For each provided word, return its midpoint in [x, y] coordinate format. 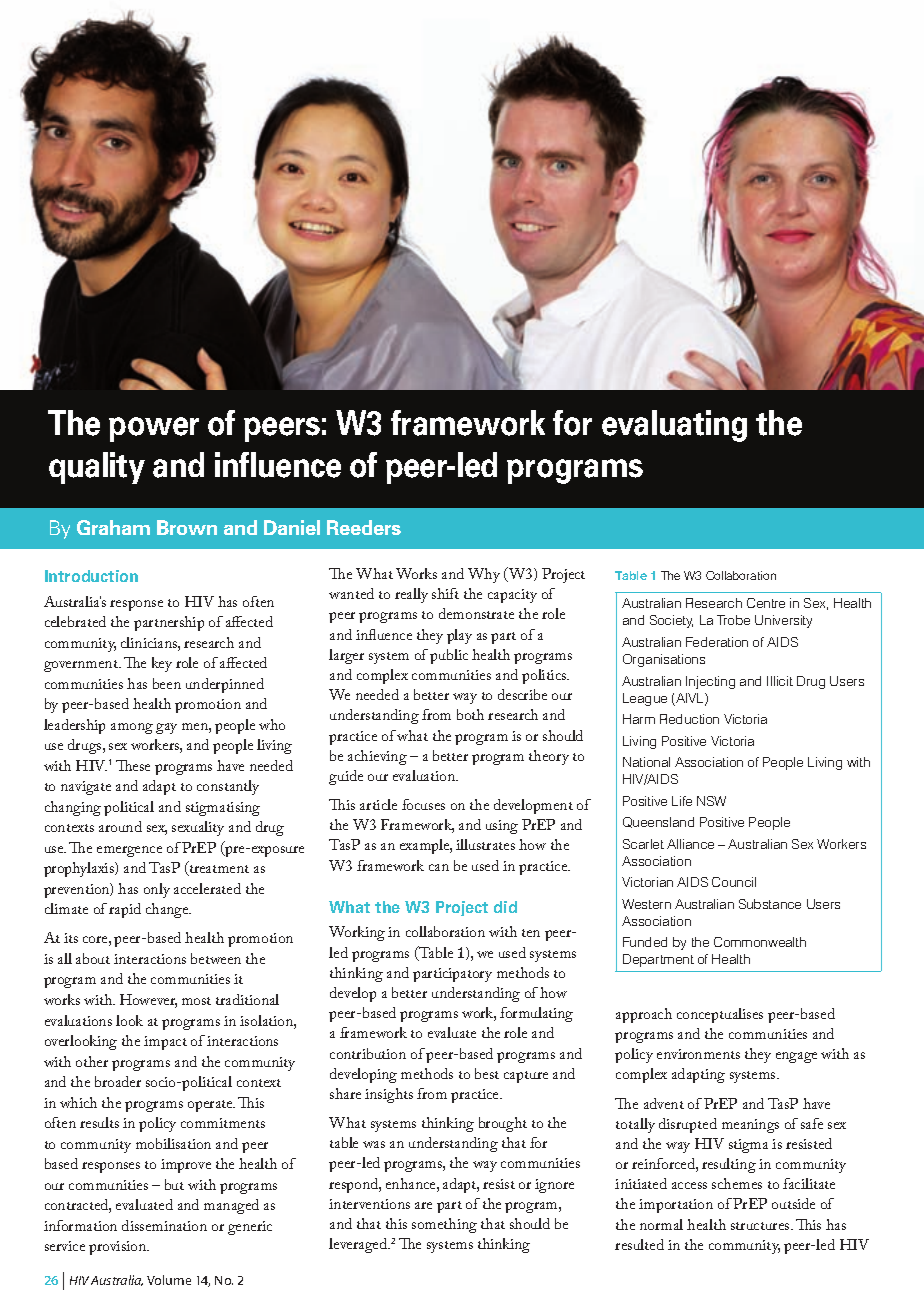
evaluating [674, 426]
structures [761, 1226]
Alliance [690, 844]
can [439, 867]
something [444, 1225]
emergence [129, 851]
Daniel [292, 527]
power [154, 429]
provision [119, 1248]
